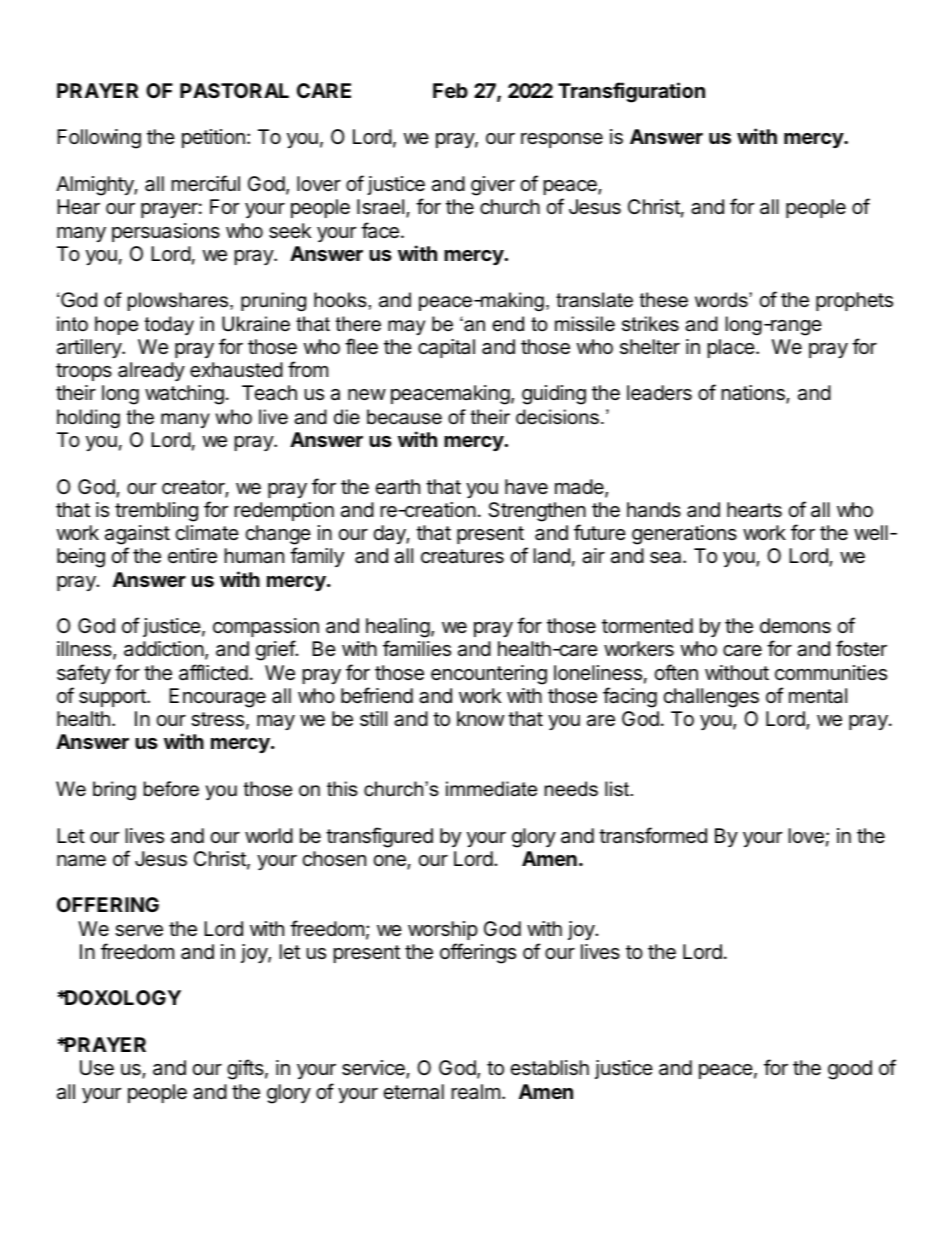 The image size is (952, 1233). What do you see at coordinates (151, 371) in the image?
I see `already` at bounding box center [151, 371].
